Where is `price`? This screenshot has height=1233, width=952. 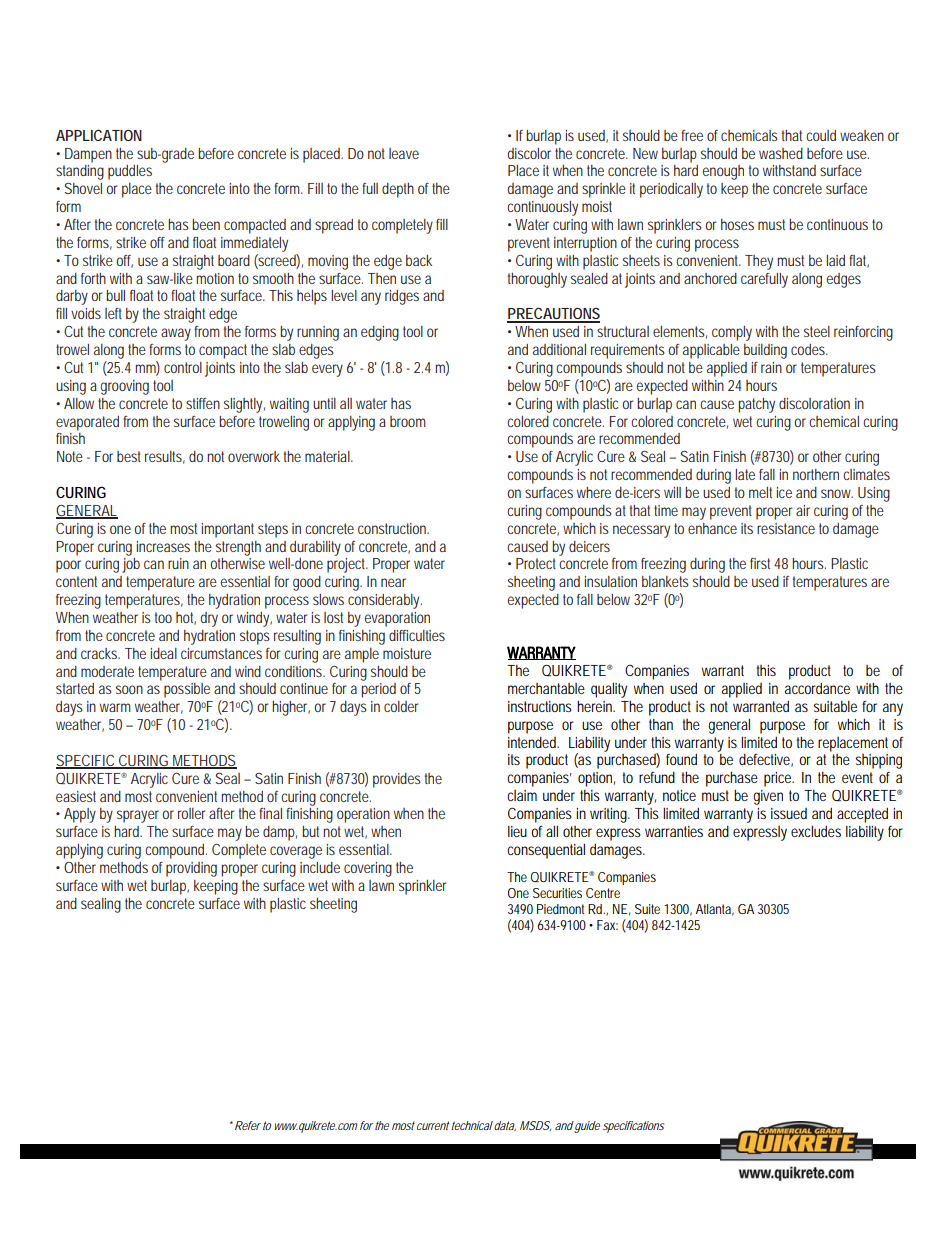 price is located at coordinates (779, 779).
